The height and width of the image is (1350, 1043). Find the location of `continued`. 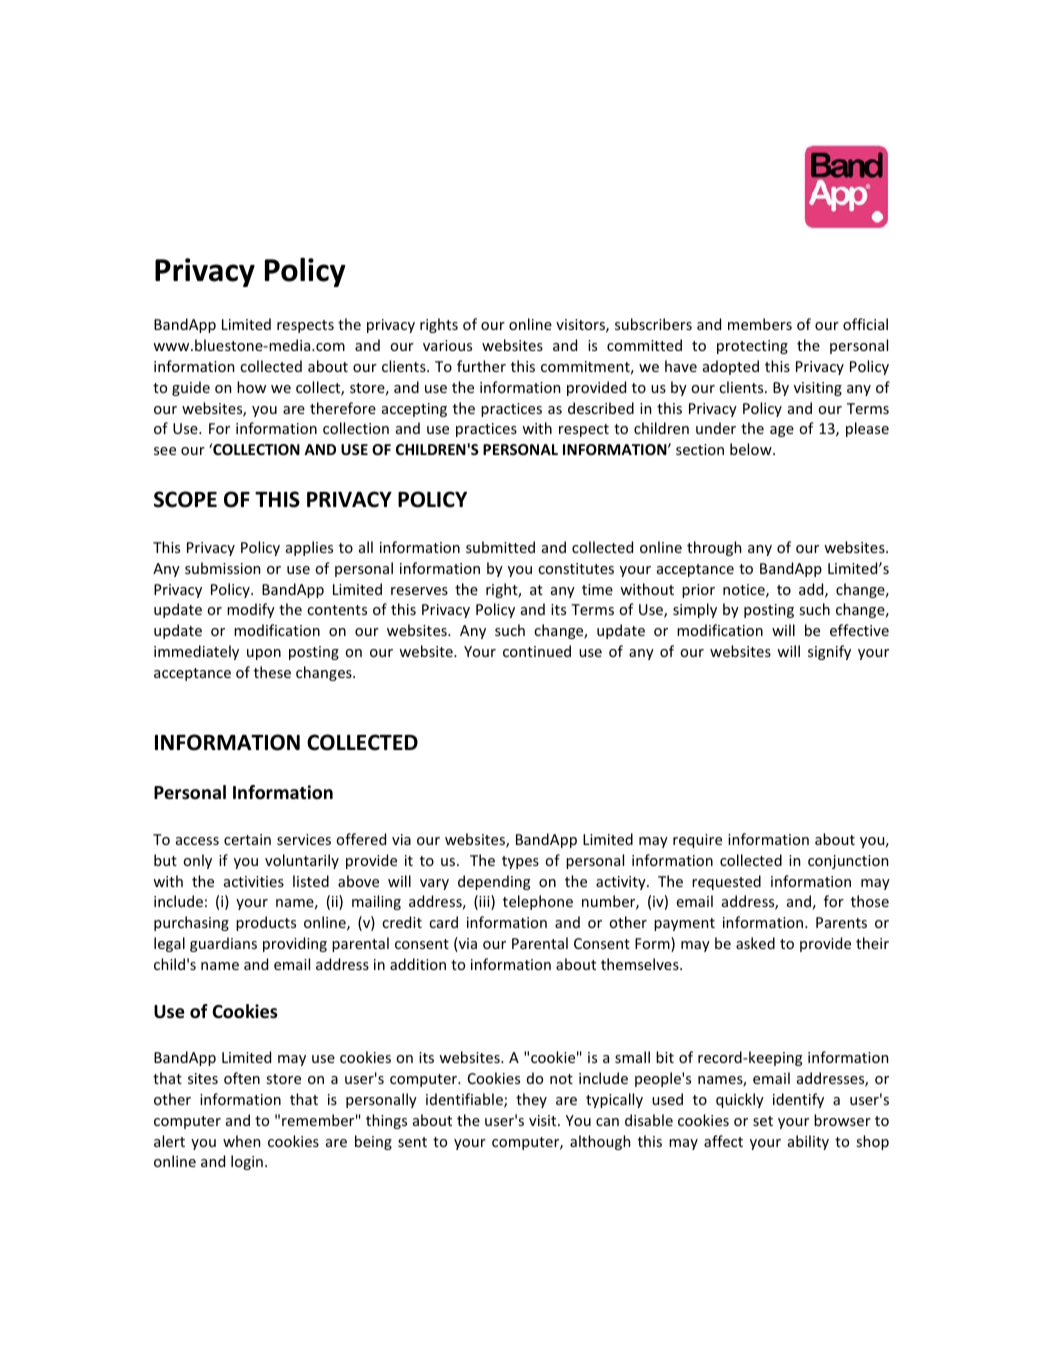

continued is located at coordinates (537, 651).
